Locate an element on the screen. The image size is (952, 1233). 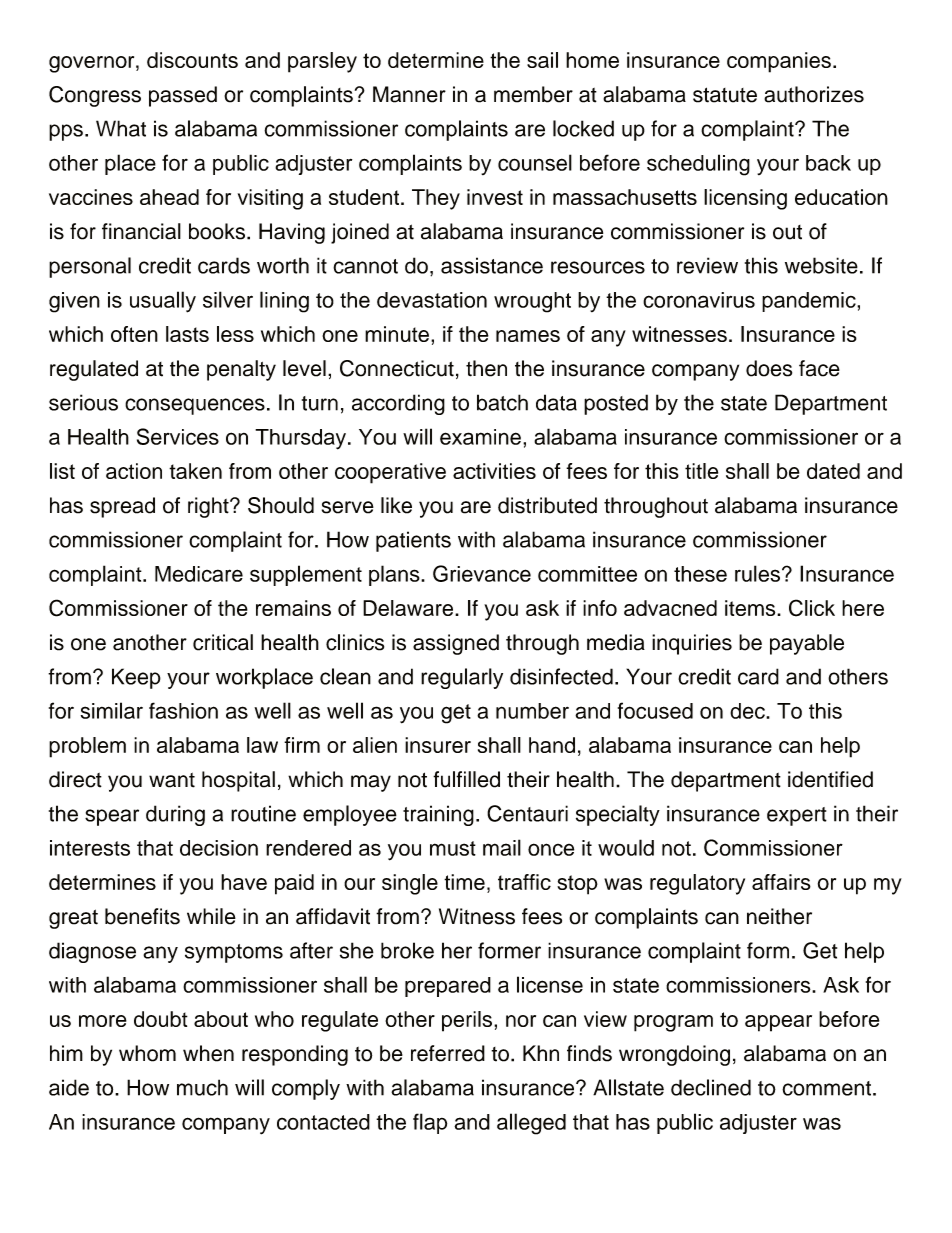
statute is located at coordinates (725, 95).
